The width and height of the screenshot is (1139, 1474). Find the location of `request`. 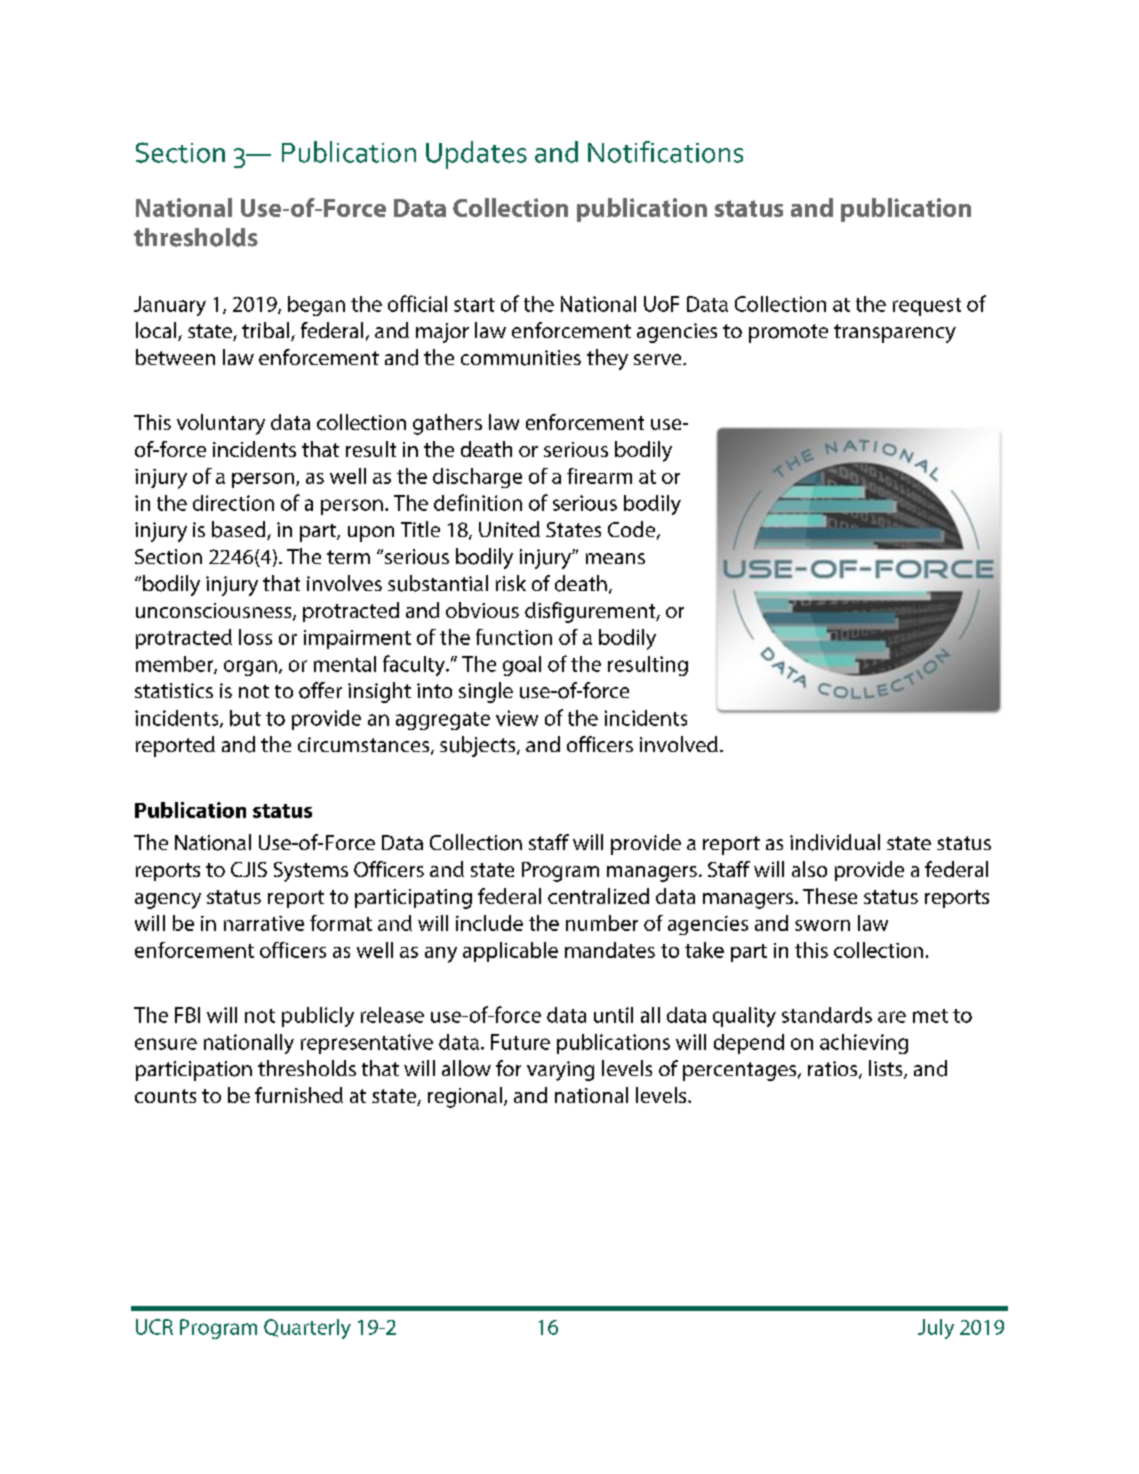

request is located at coordinates (927, 307).
